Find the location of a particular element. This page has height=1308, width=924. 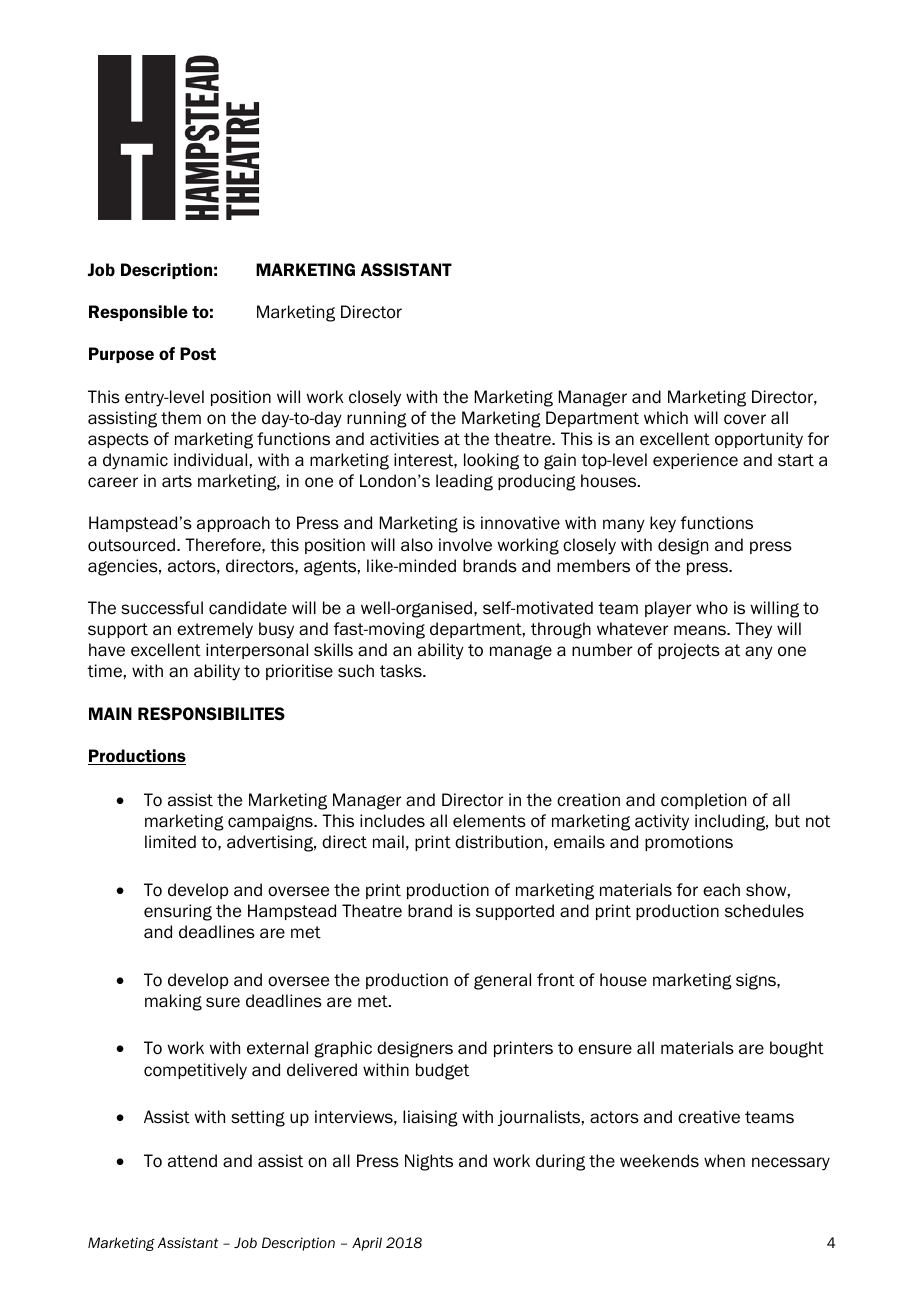

attend is located at coordinates (192, 1161).
